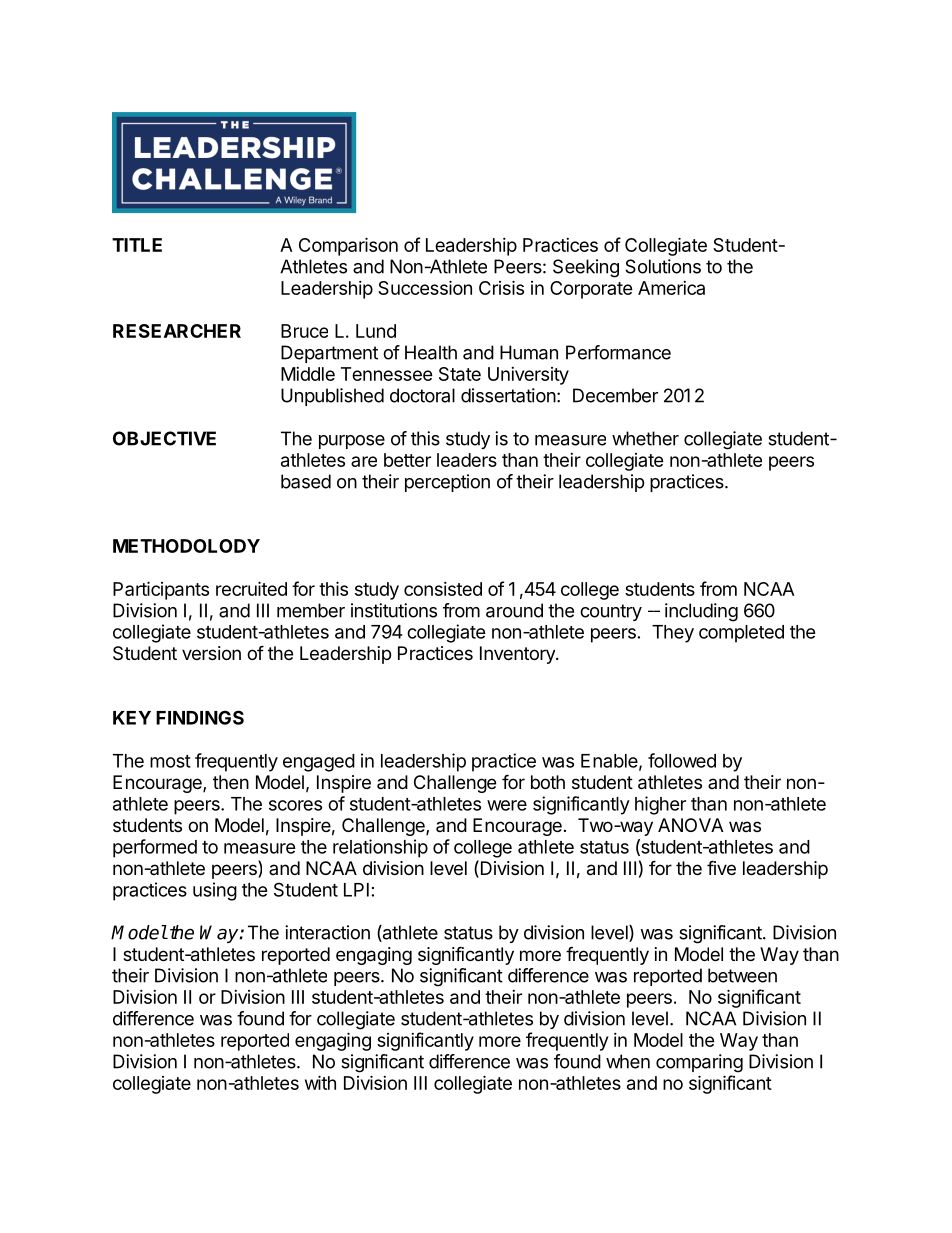 The height and width of the screenshot is (1233, 952). I want to click on Inventory, so click(518, 655).
